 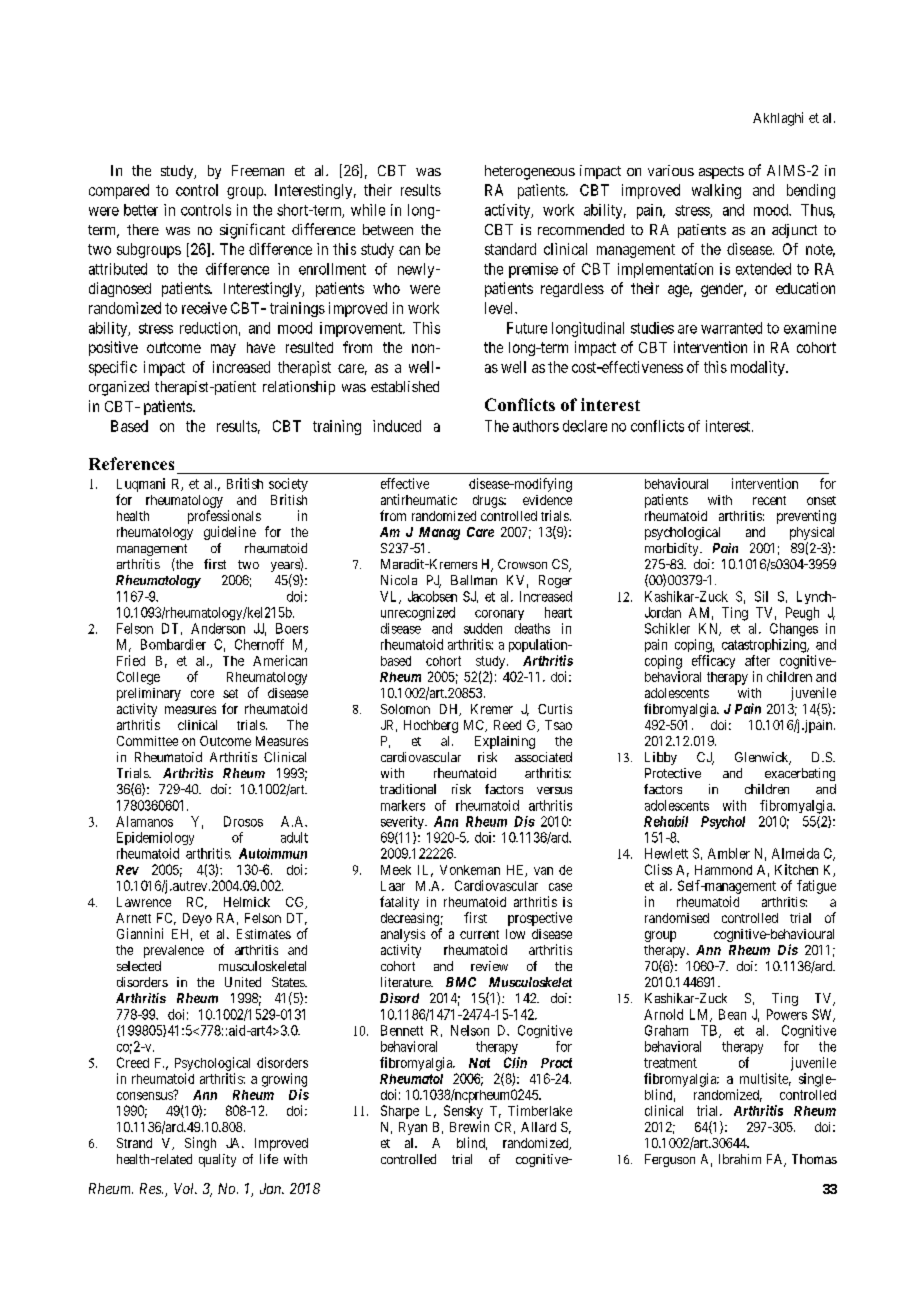 What do you see at coordinates (141, 210) in the screenshot?
I see `better` at bounding box center [141, 210].
